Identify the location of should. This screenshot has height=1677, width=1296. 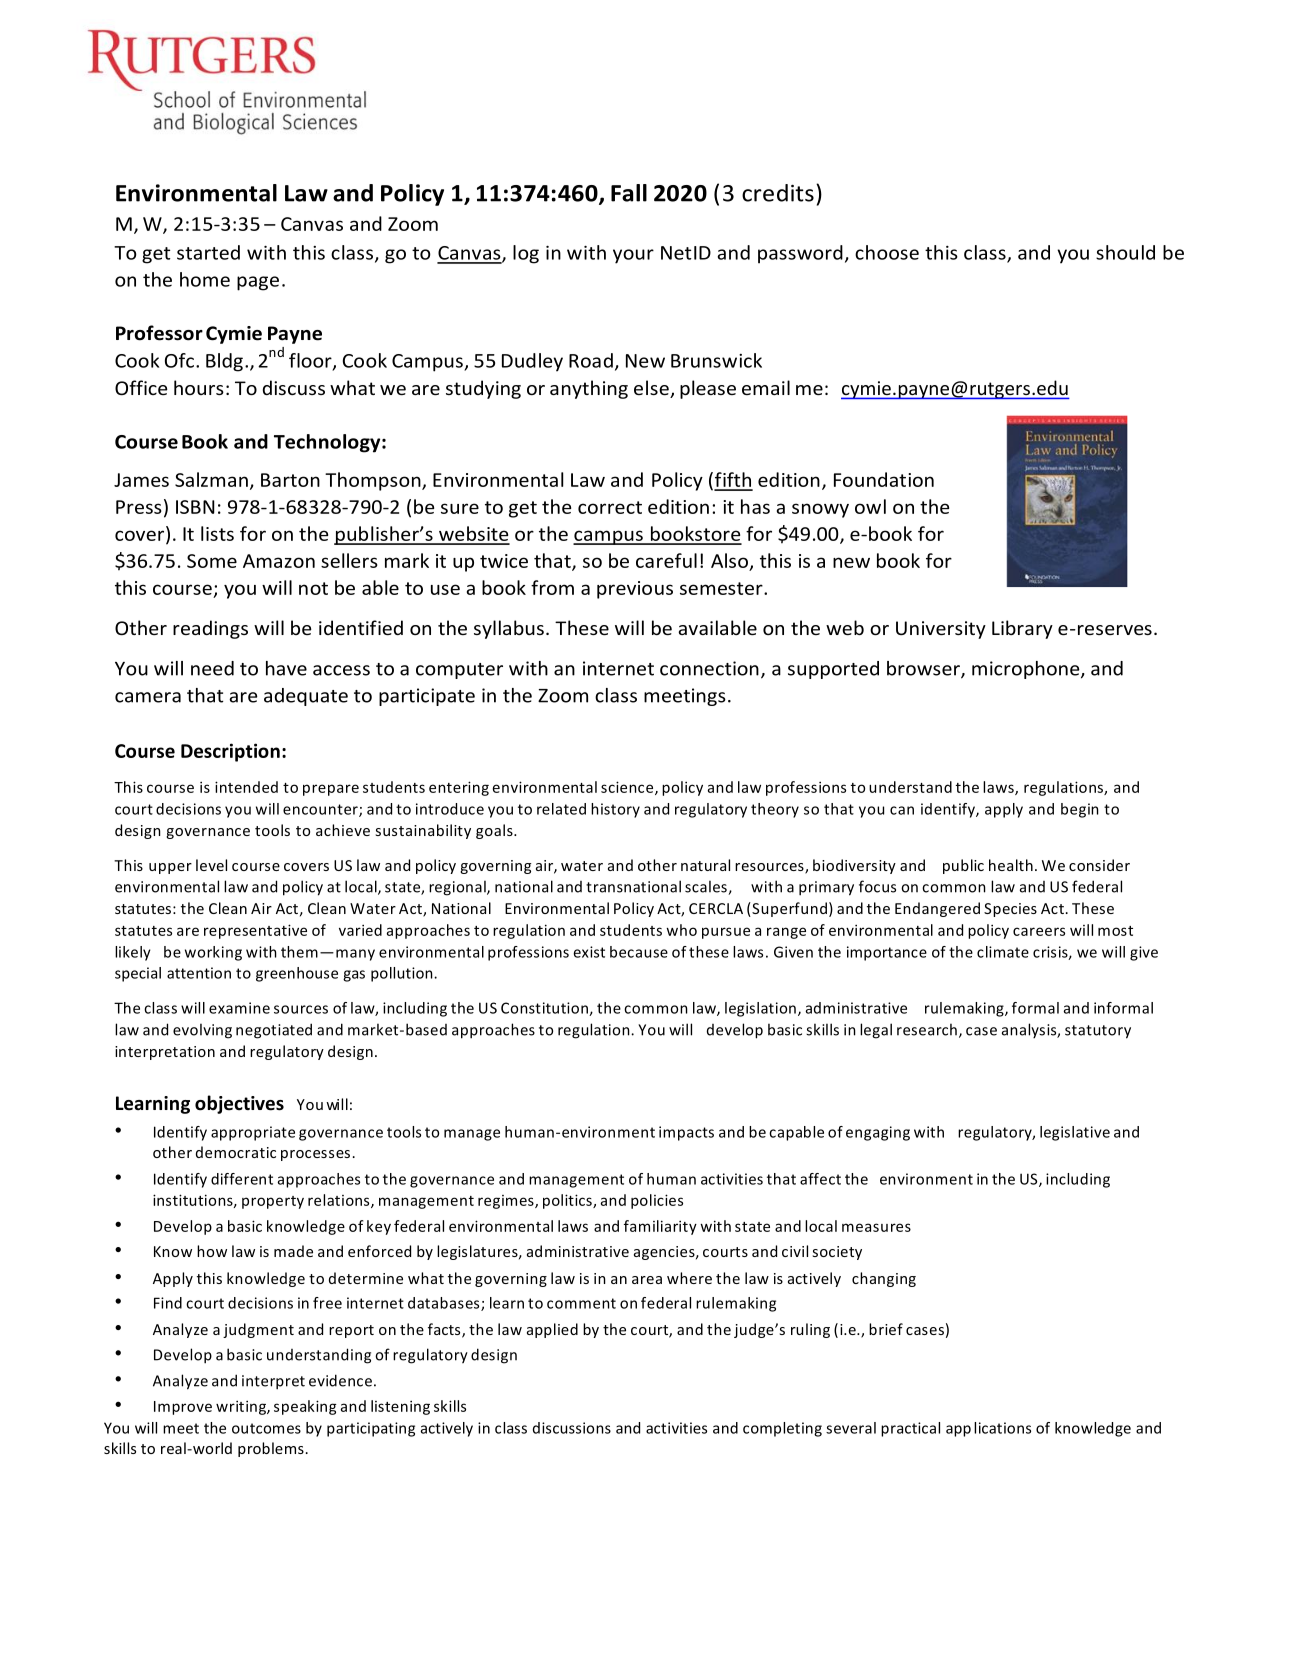
(1125, 252).
